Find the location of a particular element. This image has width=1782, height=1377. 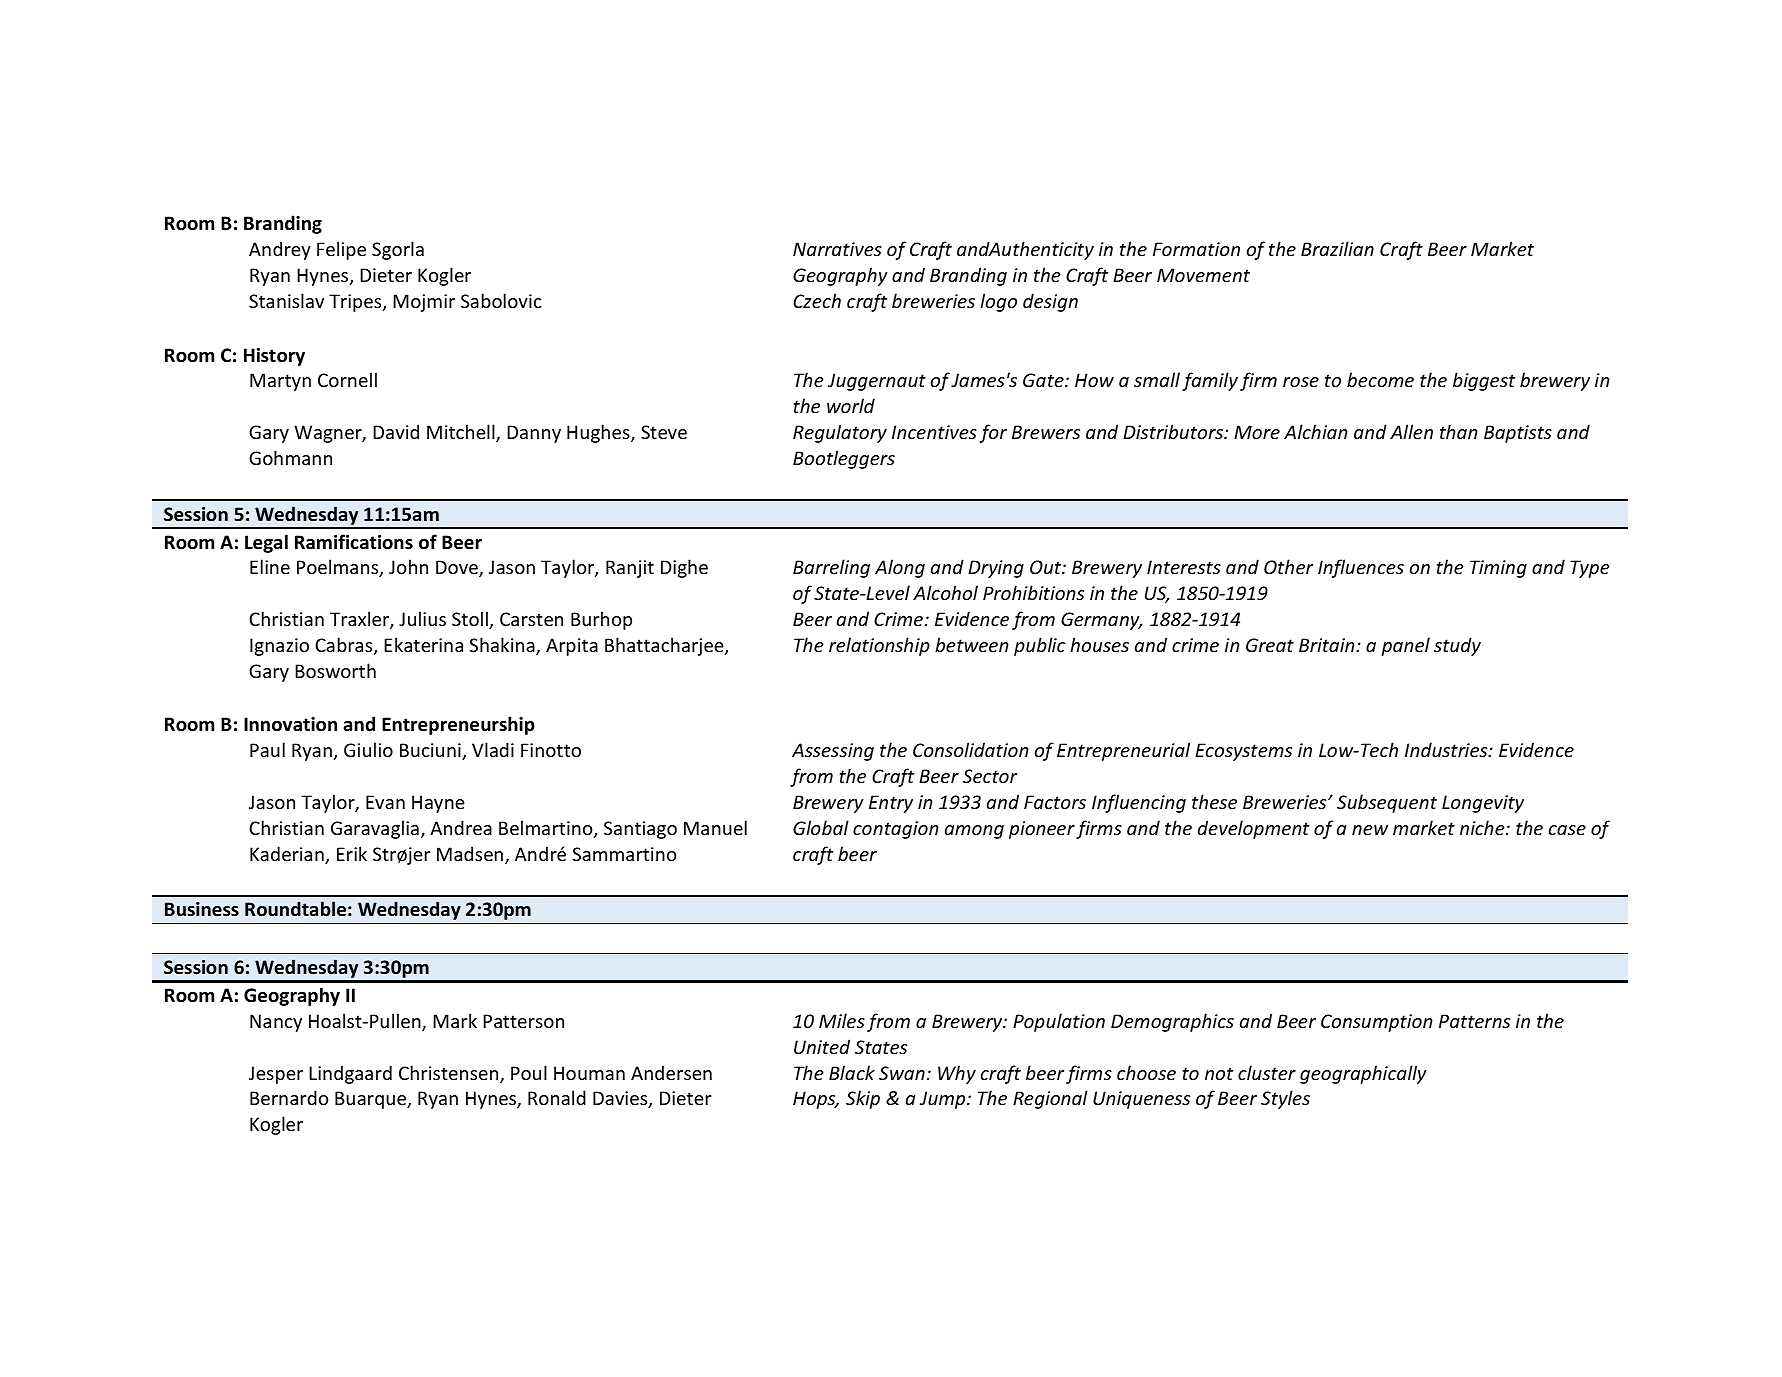

contagion is located at coordinates (896, 830).
